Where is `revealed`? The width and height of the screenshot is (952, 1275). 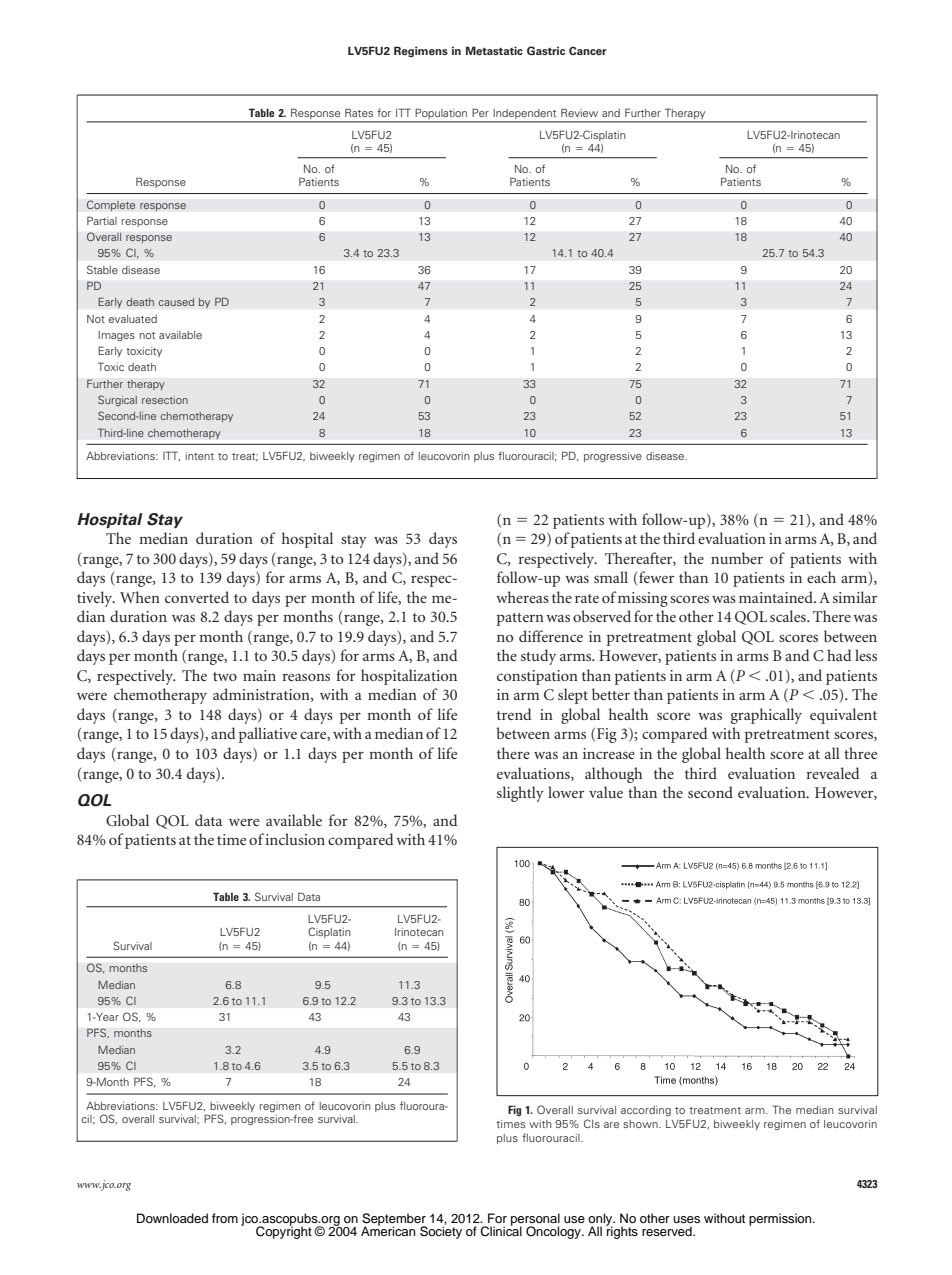
revealed is located at coordinates (833, 773).
